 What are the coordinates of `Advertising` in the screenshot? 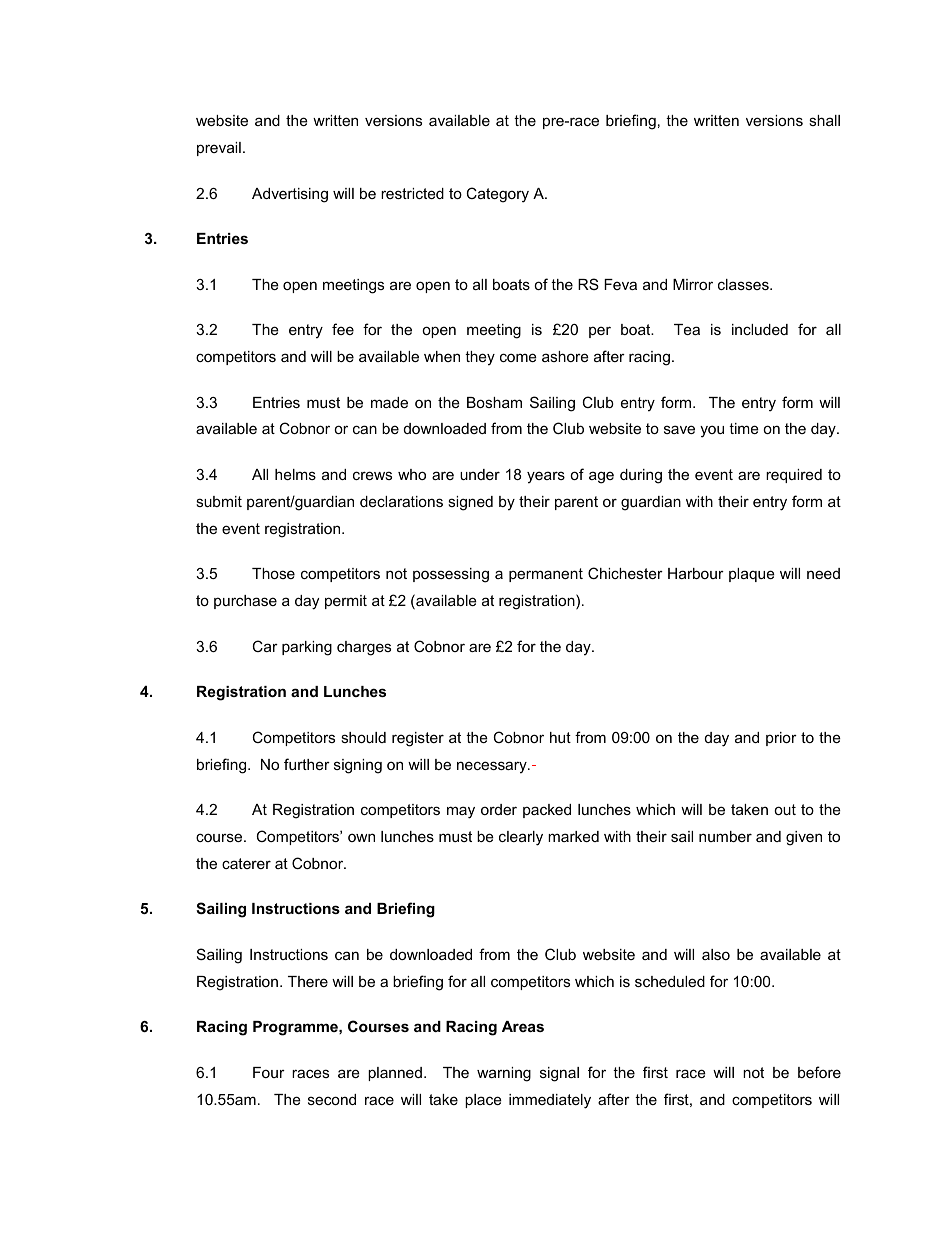 It's located at (290, 195).
